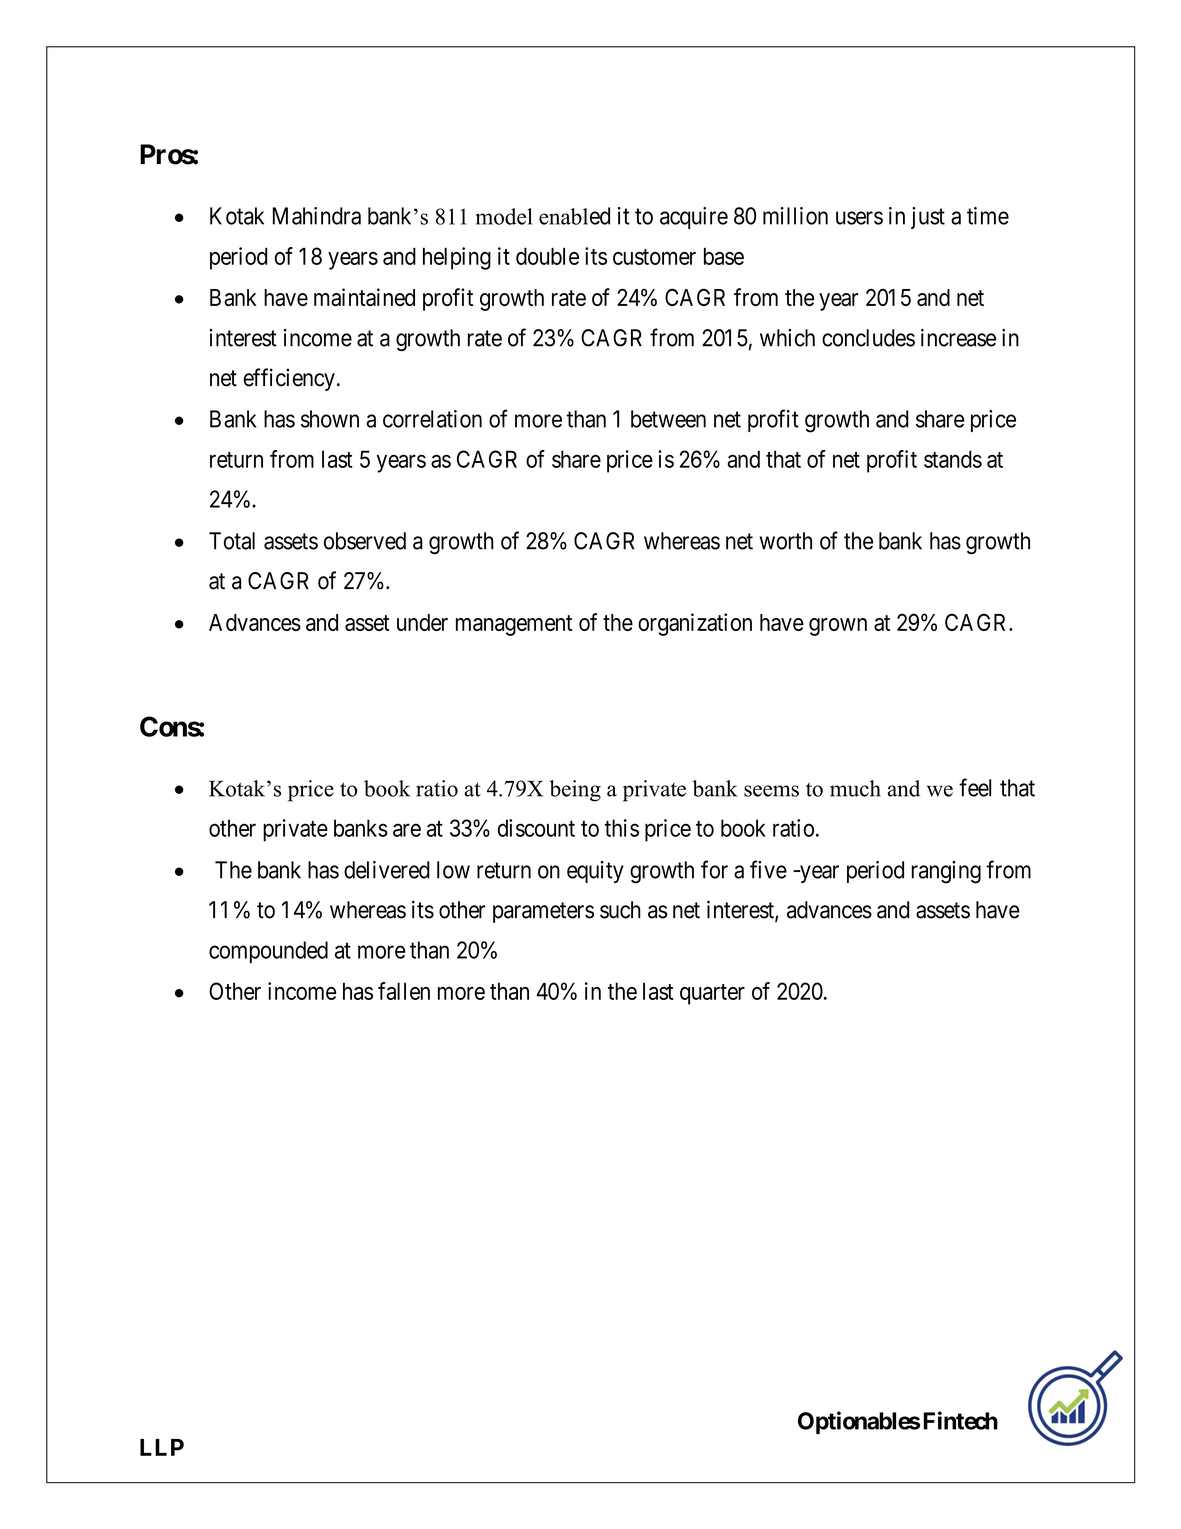 Image resolution: width=1181 pixels, height=1529 pixels. What do you see at coordinates (547, 256) in the screenshot?
I see `double` at bounding box center [547, 256].
